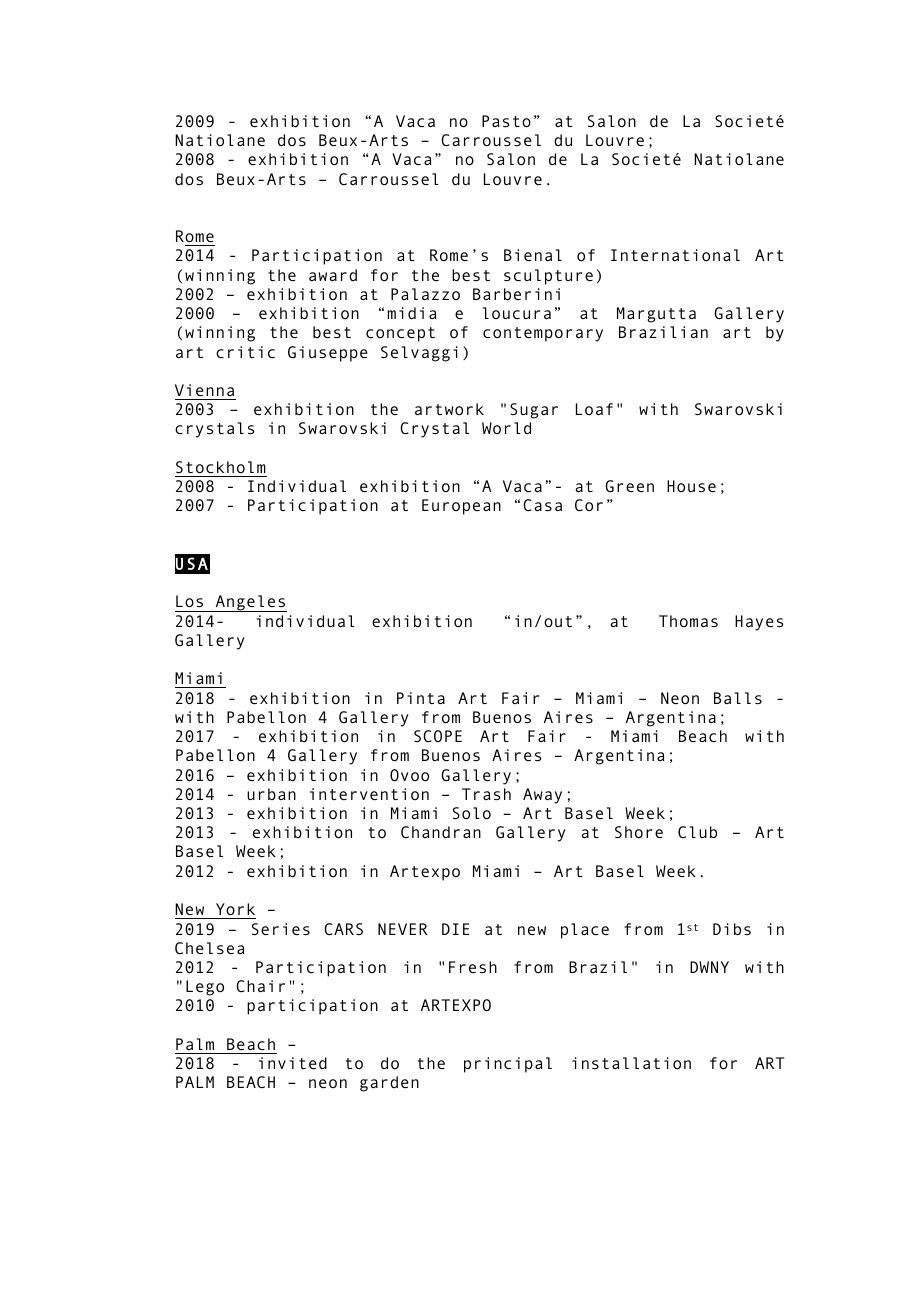 This image has width=924, height=1308. What do you see at coordinates (333, 275) in the image?
I see `award` at bounding box center [333, 275].
